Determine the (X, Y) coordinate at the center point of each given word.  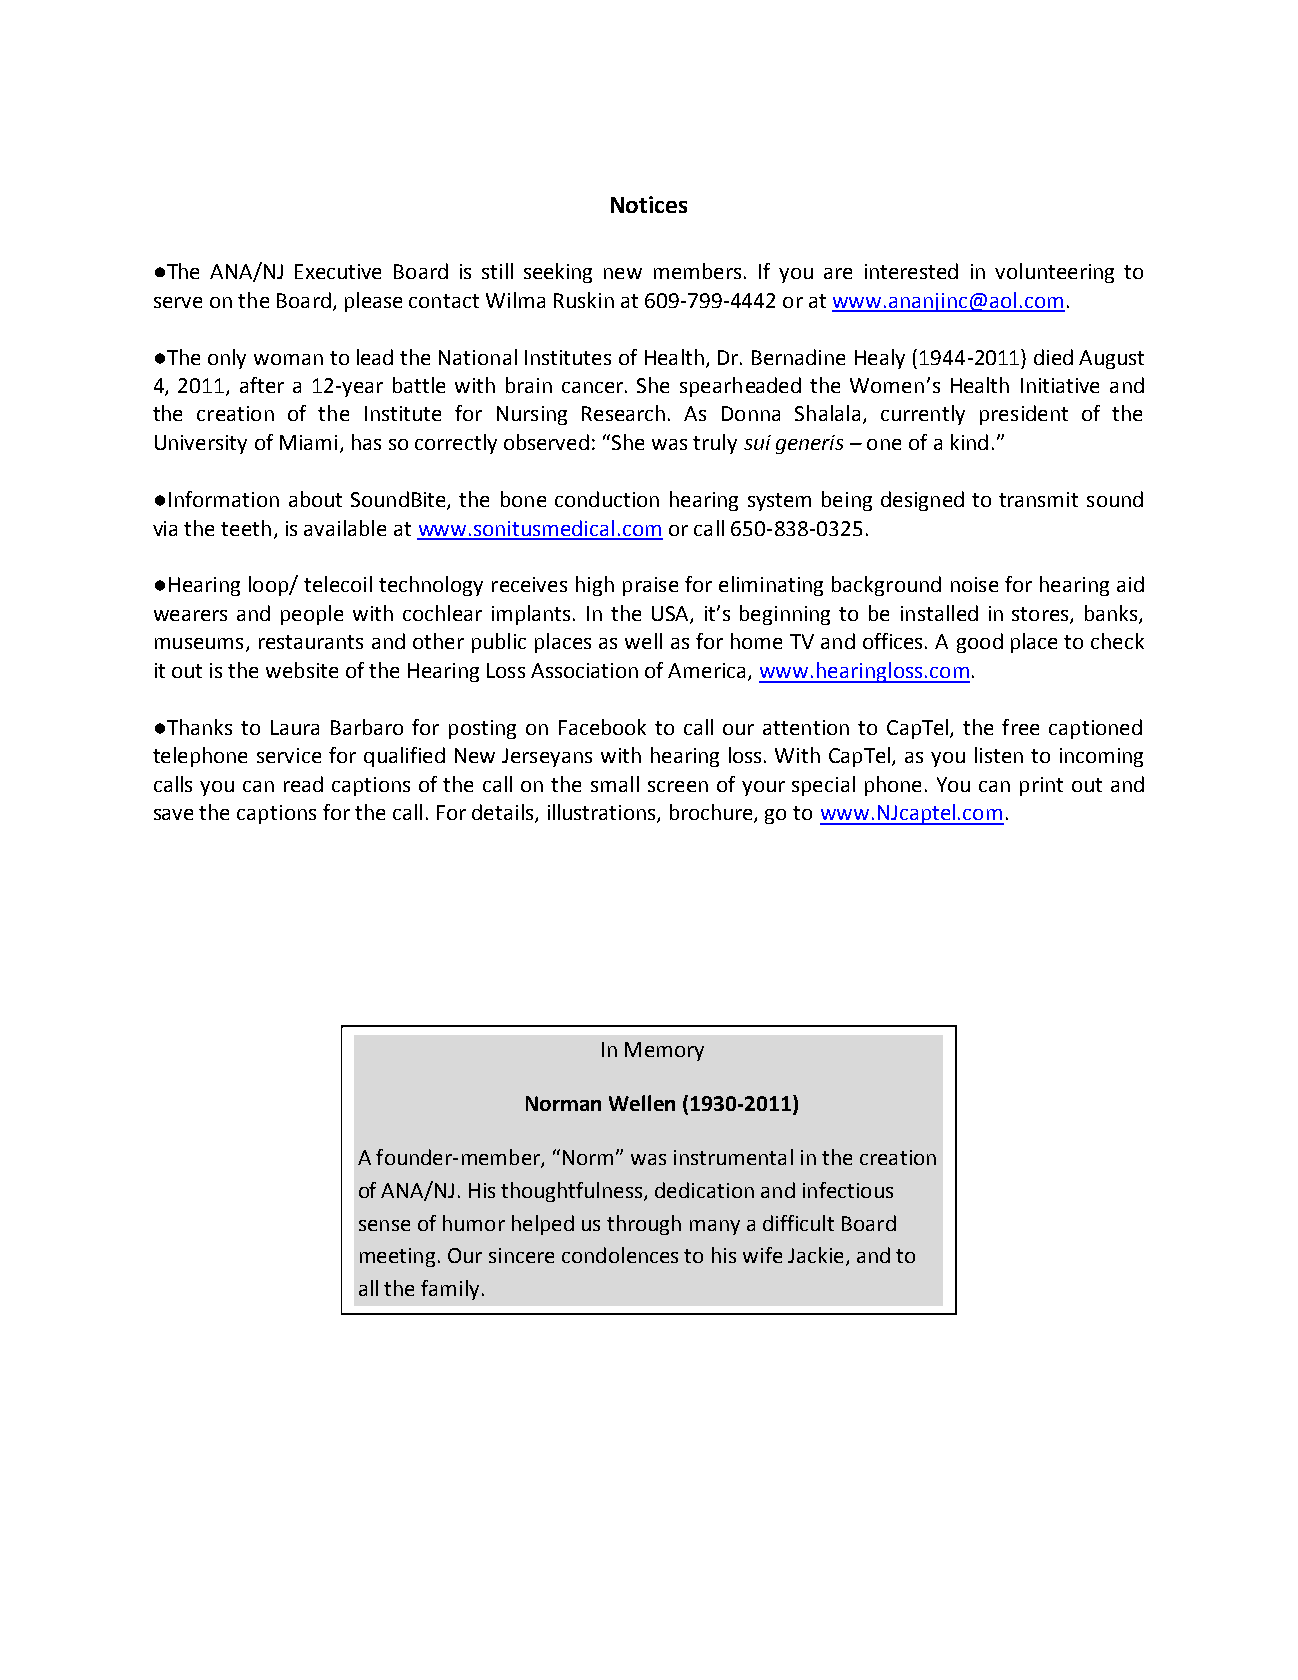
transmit (1038, 499)
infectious (848, 1190)
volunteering (1054, 273)
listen (999, 755)
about (315, 499)
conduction (607, 499)
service (289, 755)
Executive (338, 271)
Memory (664, 1051)
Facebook (602, 727)
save (173, 814)
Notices (649, 204)
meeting (397, 1257)
